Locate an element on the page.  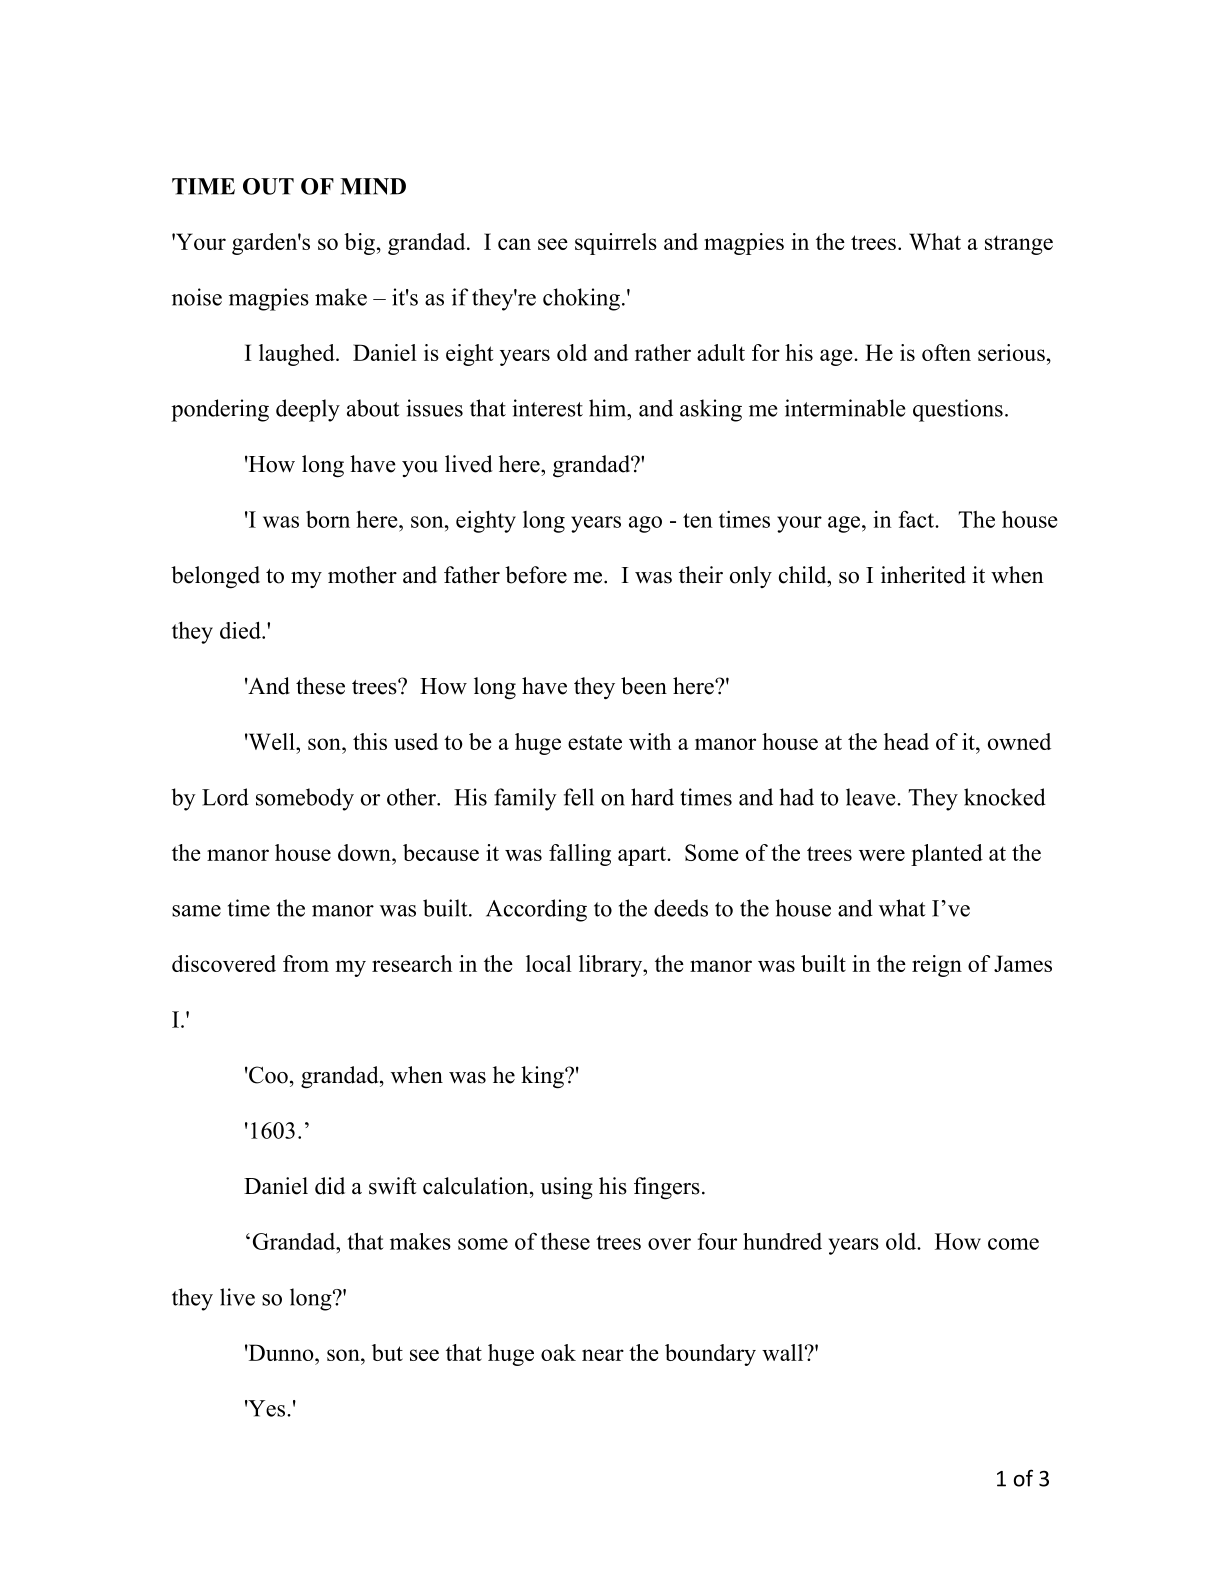
strange is located at coordinates (1019, 245).
